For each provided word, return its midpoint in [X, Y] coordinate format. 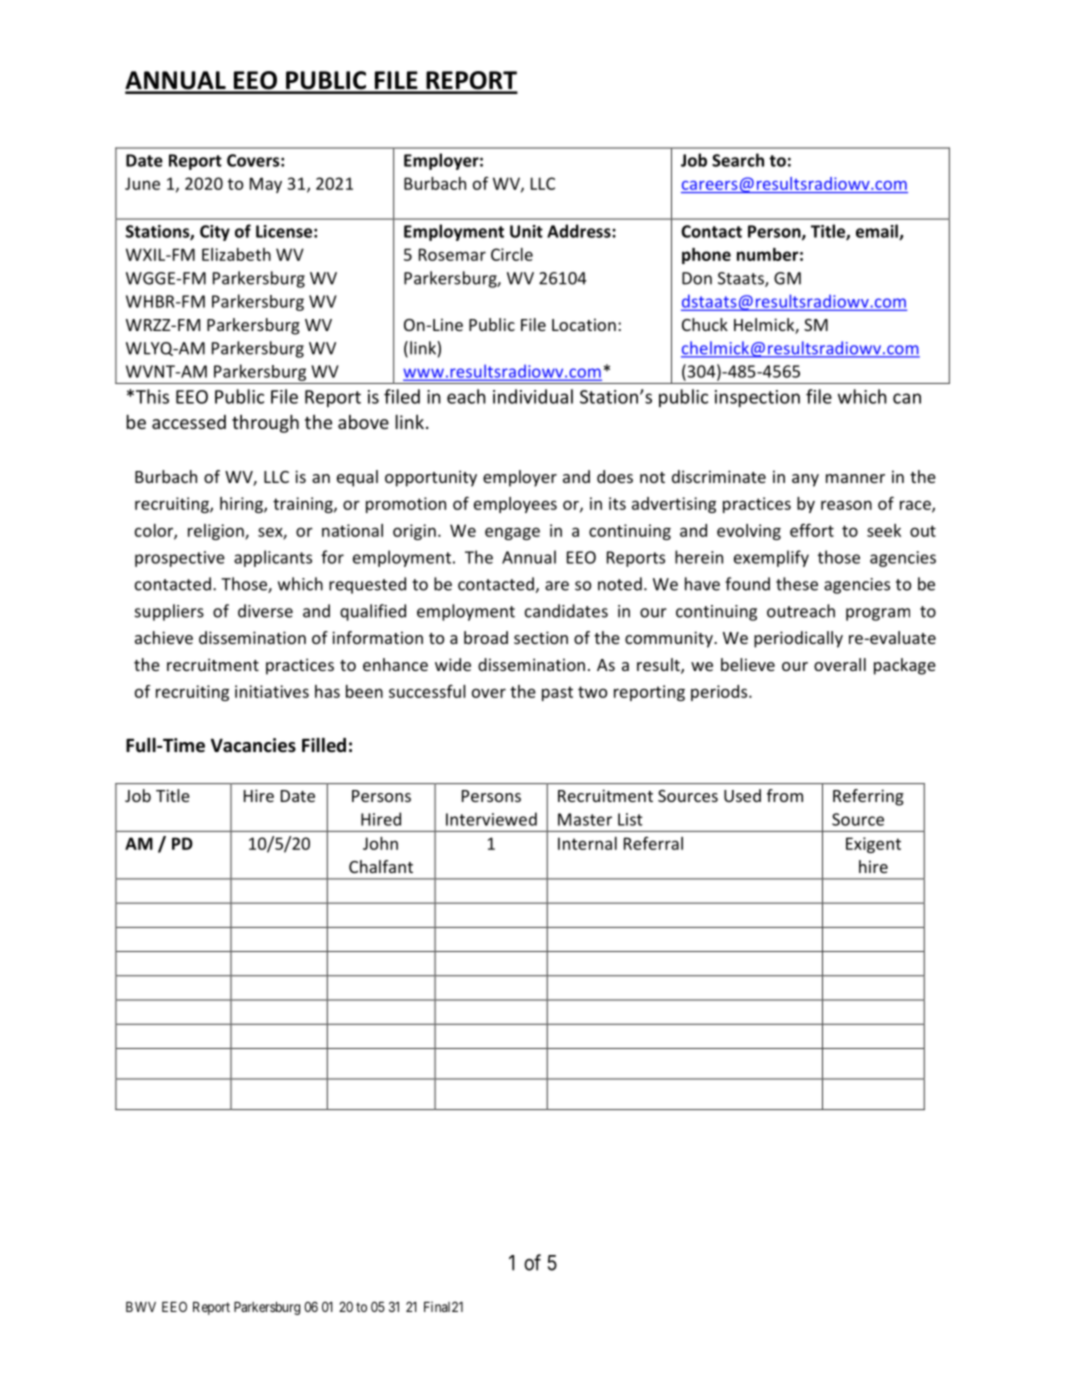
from [785, 795]
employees [515, 505]
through [265, 424]
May [266, 185]
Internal [587, 843]
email [878, 232]
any [805, 480]
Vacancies [253, 745]
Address [580, 231]
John [380, 843]
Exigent [873, 845]
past [557, 693]
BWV [141, 1307]
